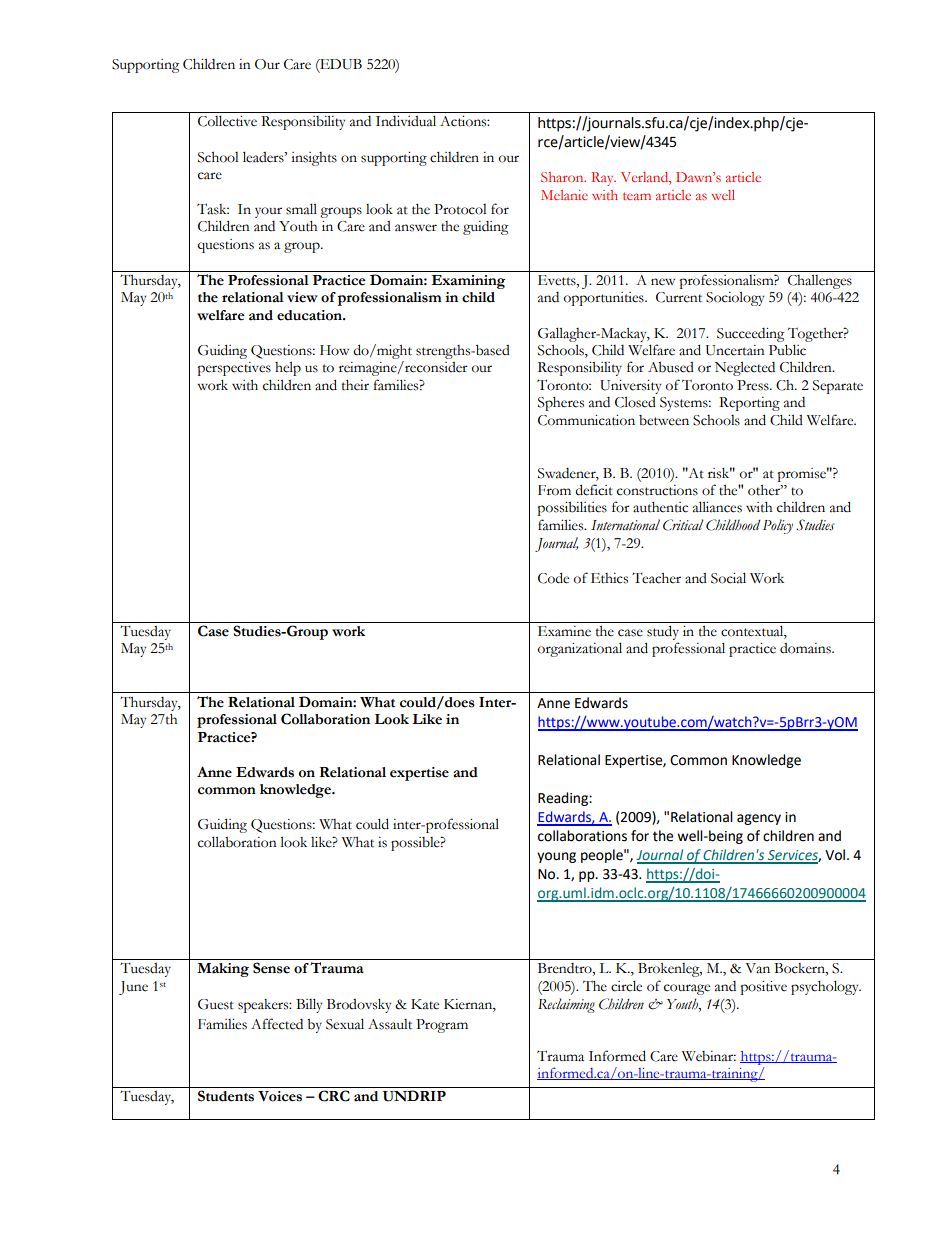  What do you see at coordinates (460, 209) in the screenshot?
I see `Protocol` at bounding box center [460, 209].
